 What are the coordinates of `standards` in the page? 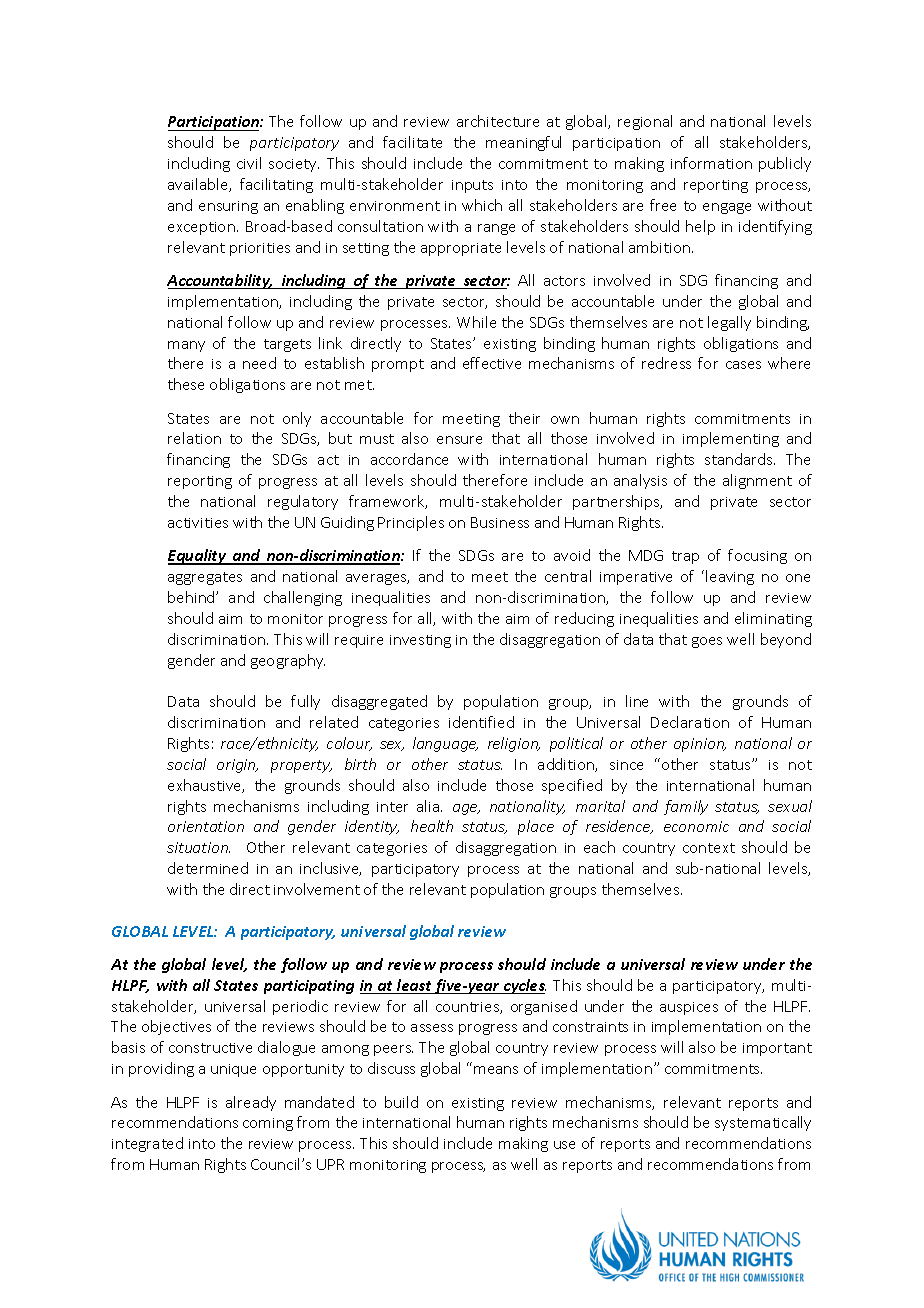 It's located at (740, 459).
